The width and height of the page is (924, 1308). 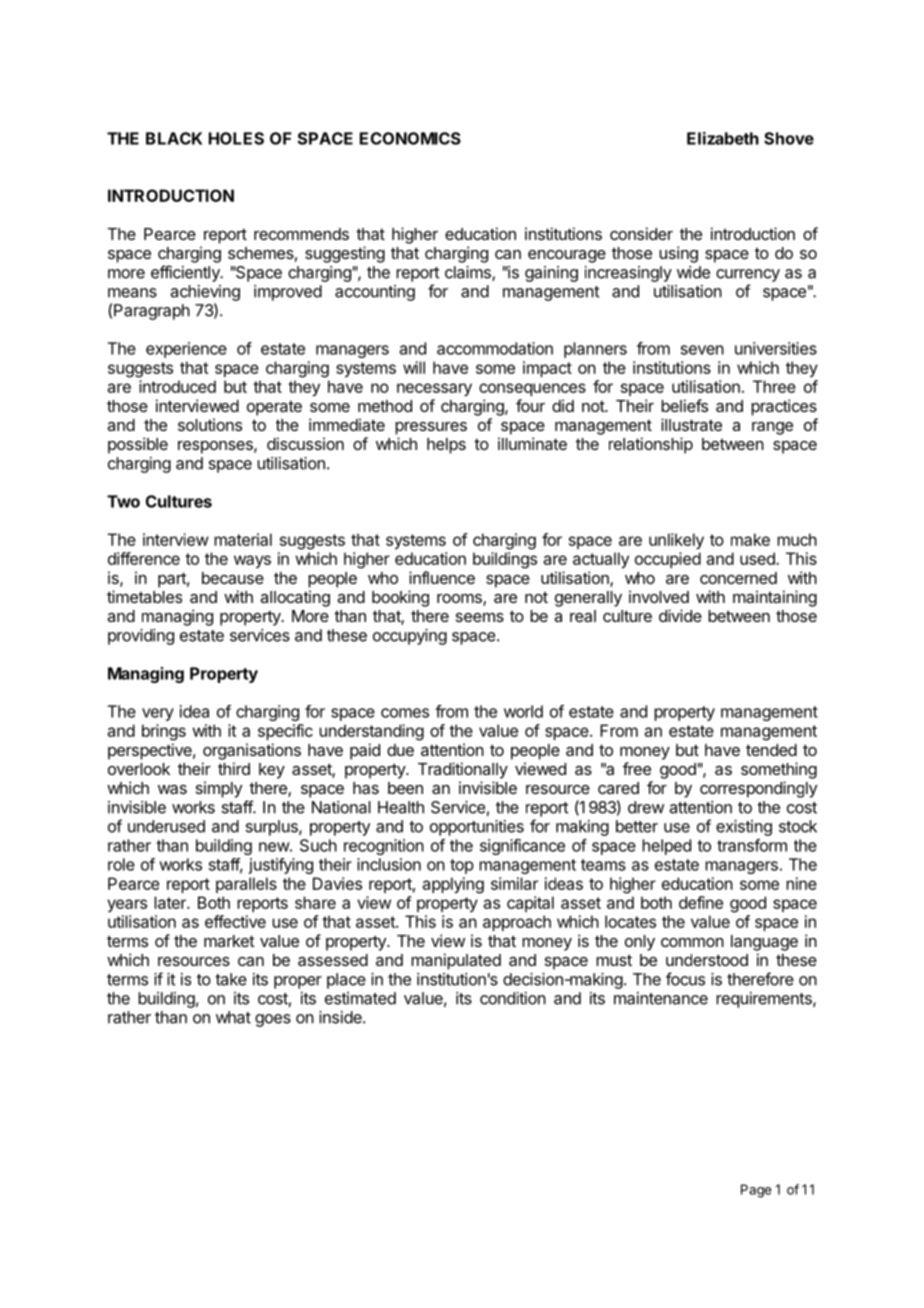 What do you see at coordinates (410, 138) in the page?
I see `ECONOMICS` at bounding box center [410, 138].
